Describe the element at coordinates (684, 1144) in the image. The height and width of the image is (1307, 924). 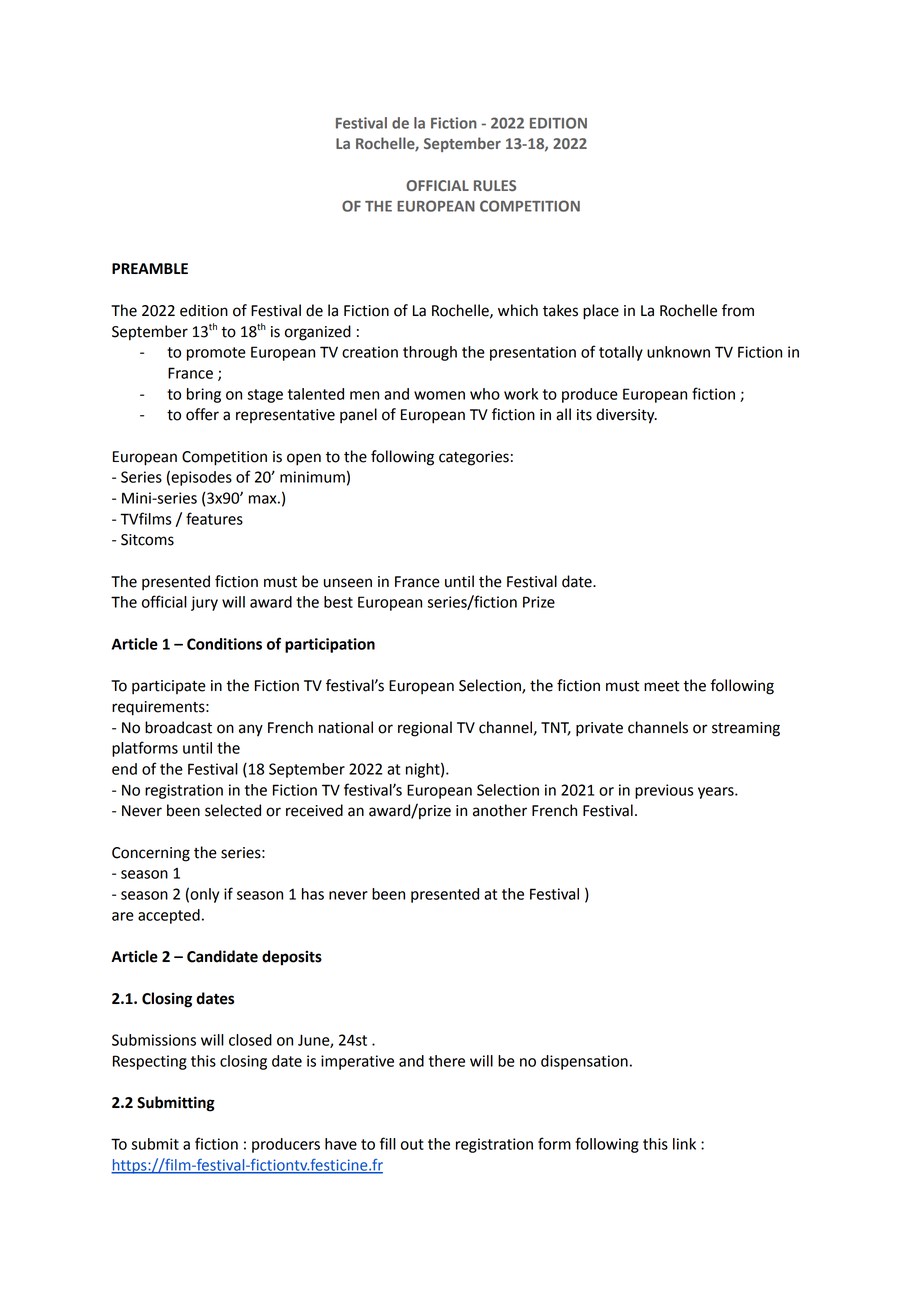
I see `link` at that location.
